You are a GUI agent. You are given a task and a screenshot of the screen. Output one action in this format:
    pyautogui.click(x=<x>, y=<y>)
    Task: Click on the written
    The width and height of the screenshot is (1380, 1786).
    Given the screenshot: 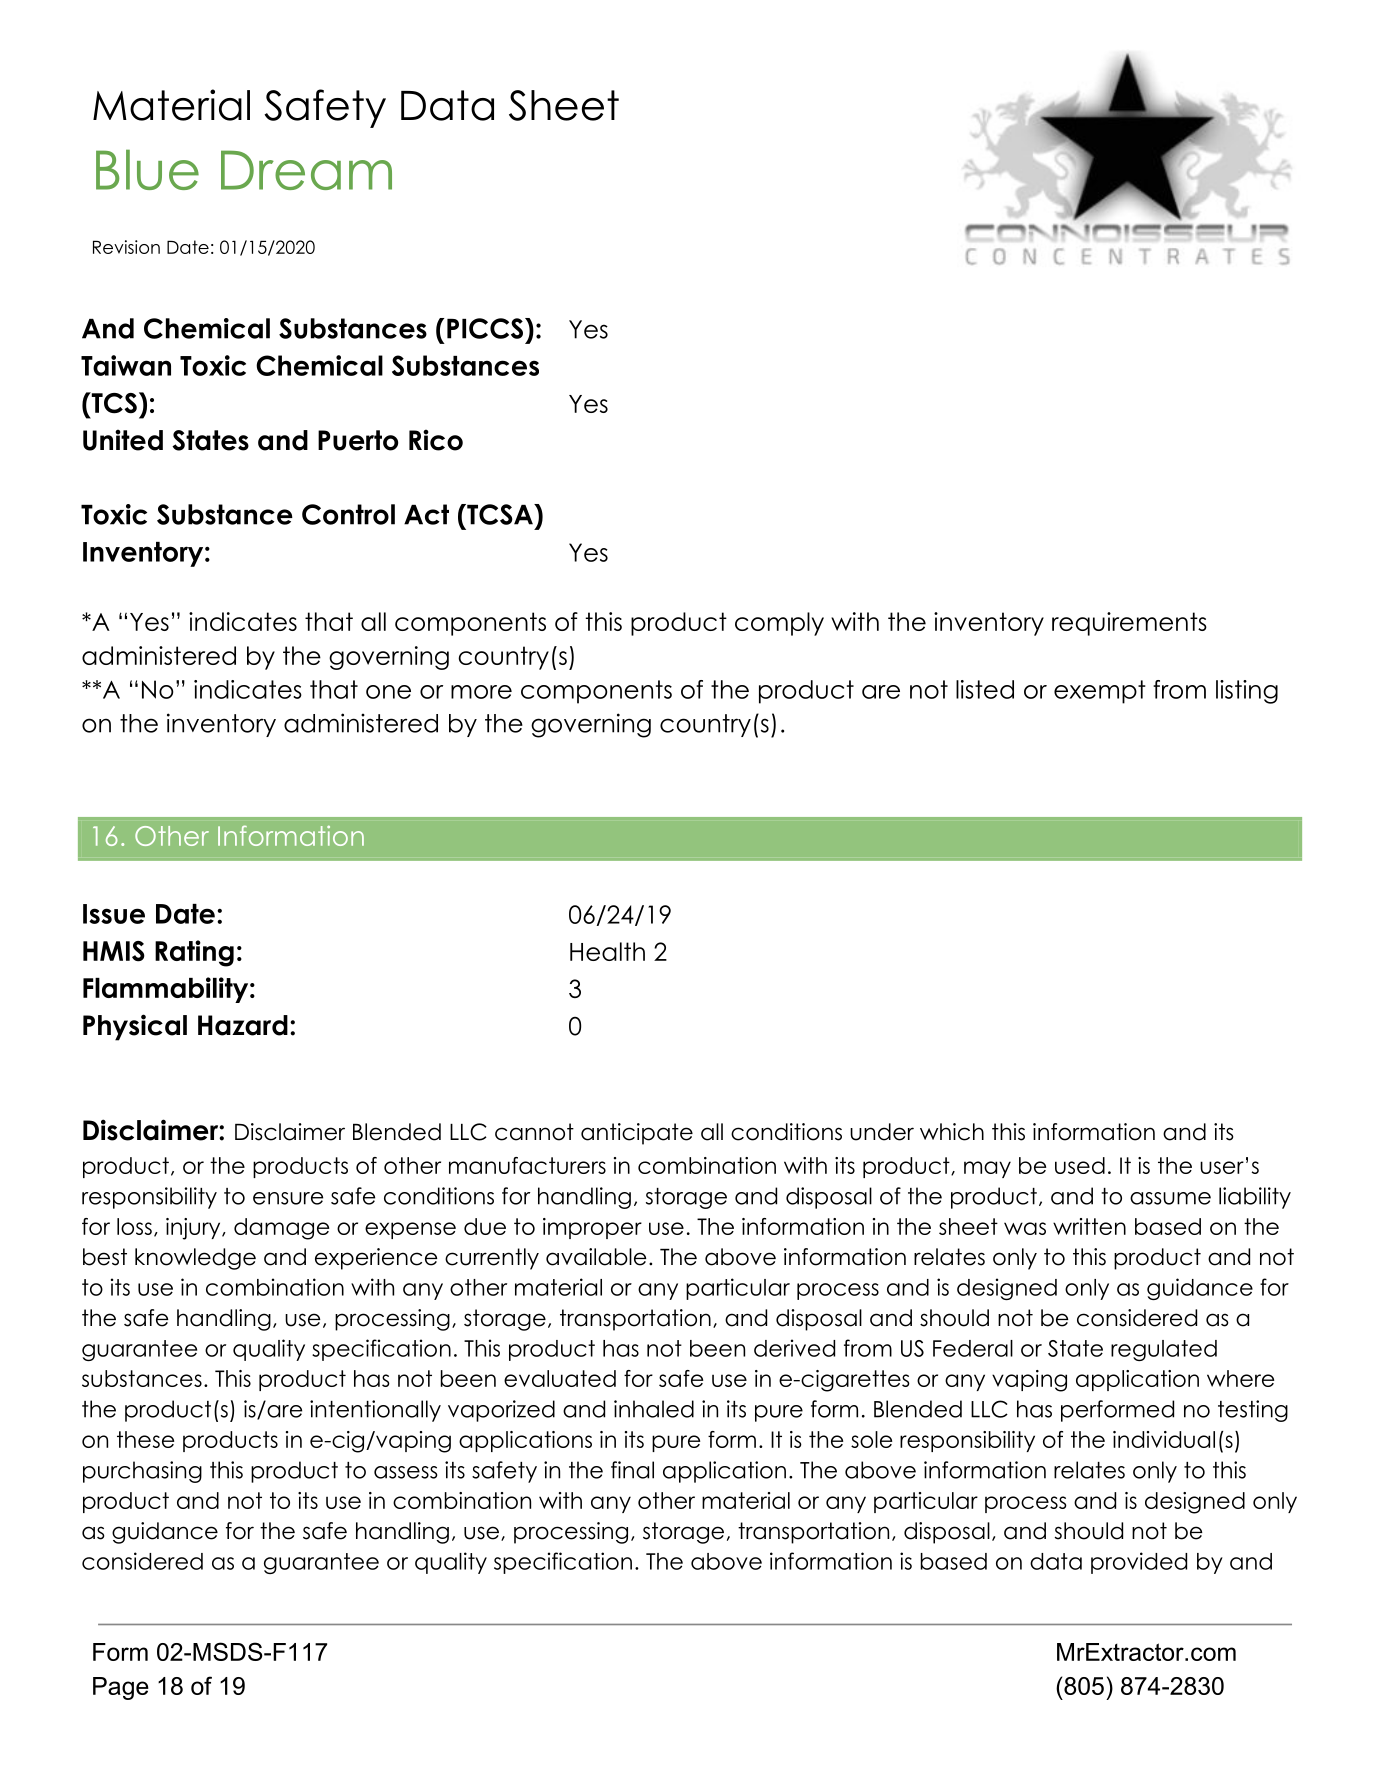 What is the action you would take?
    pyautogui.click(x=1089, y=1226)
